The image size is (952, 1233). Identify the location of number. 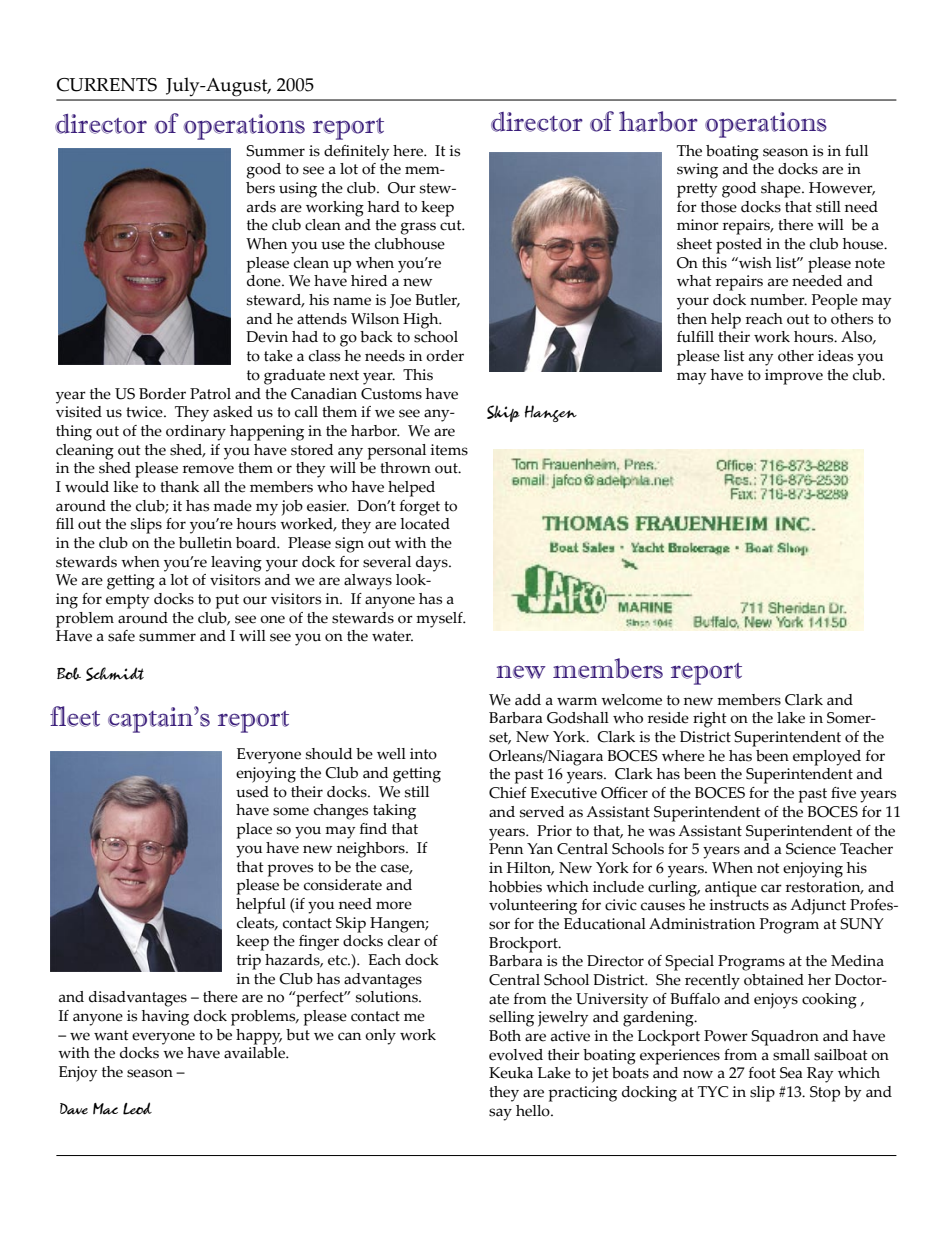
(778, 300).
